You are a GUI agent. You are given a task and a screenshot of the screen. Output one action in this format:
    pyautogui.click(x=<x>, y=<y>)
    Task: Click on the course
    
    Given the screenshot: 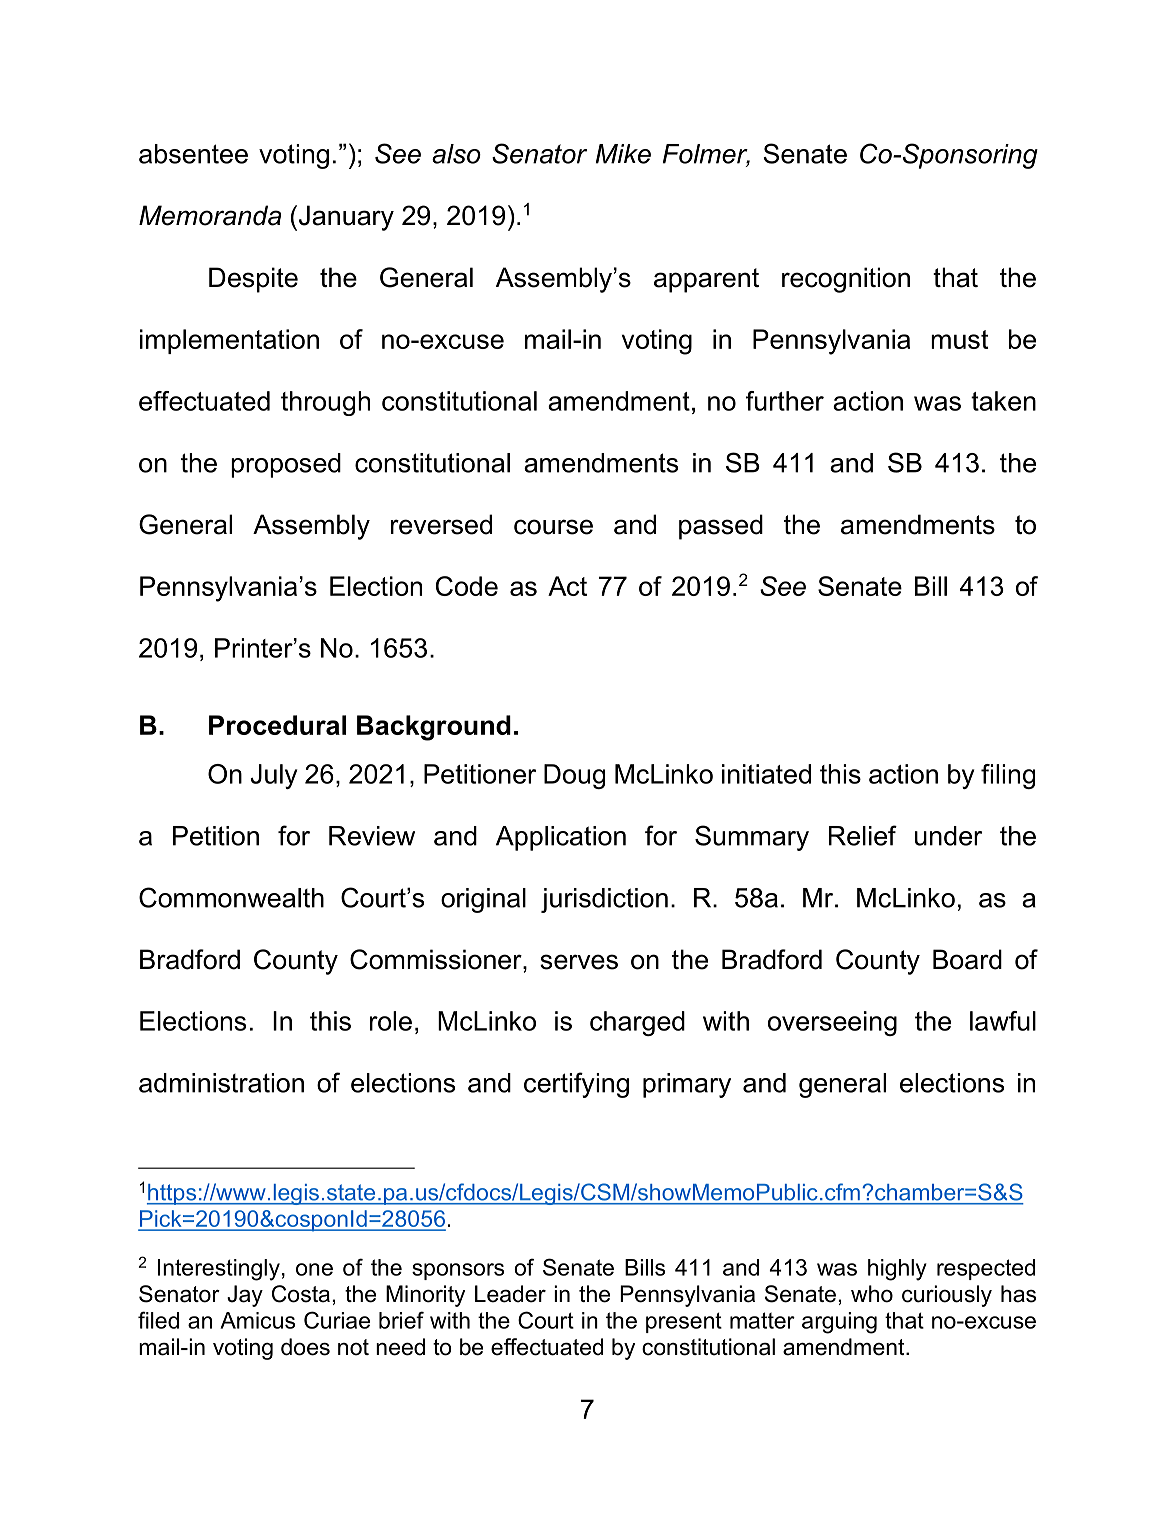 What is the action you would take?
    pyautogui.click(x=553, y=527)
